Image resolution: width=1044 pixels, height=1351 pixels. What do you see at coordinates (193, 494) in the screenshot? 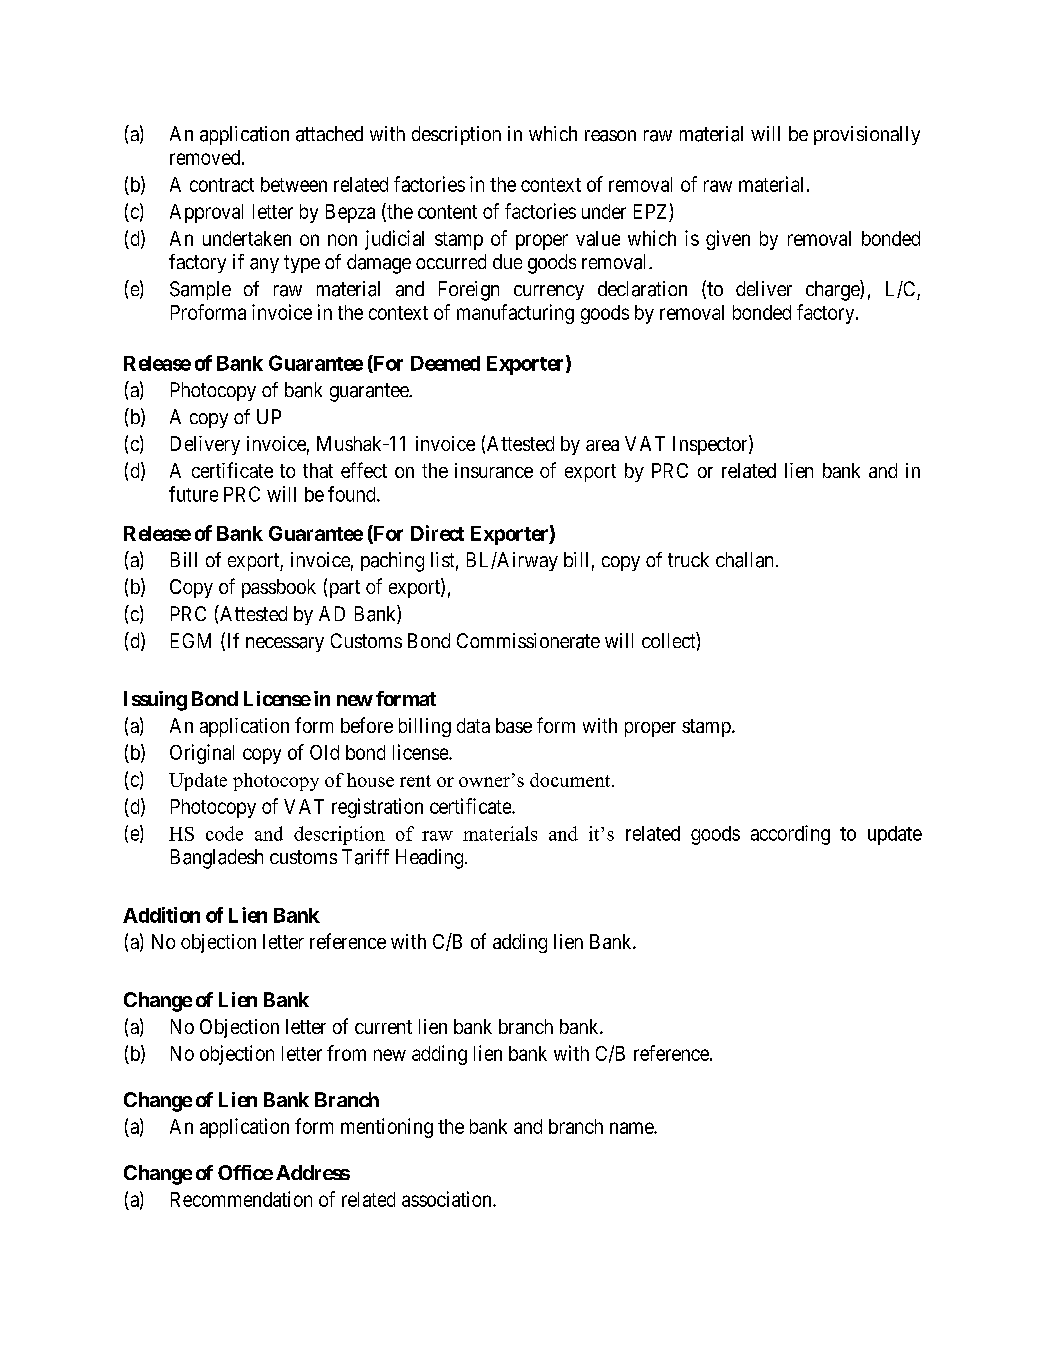
I see `future` at bounding box center [193, 494].
